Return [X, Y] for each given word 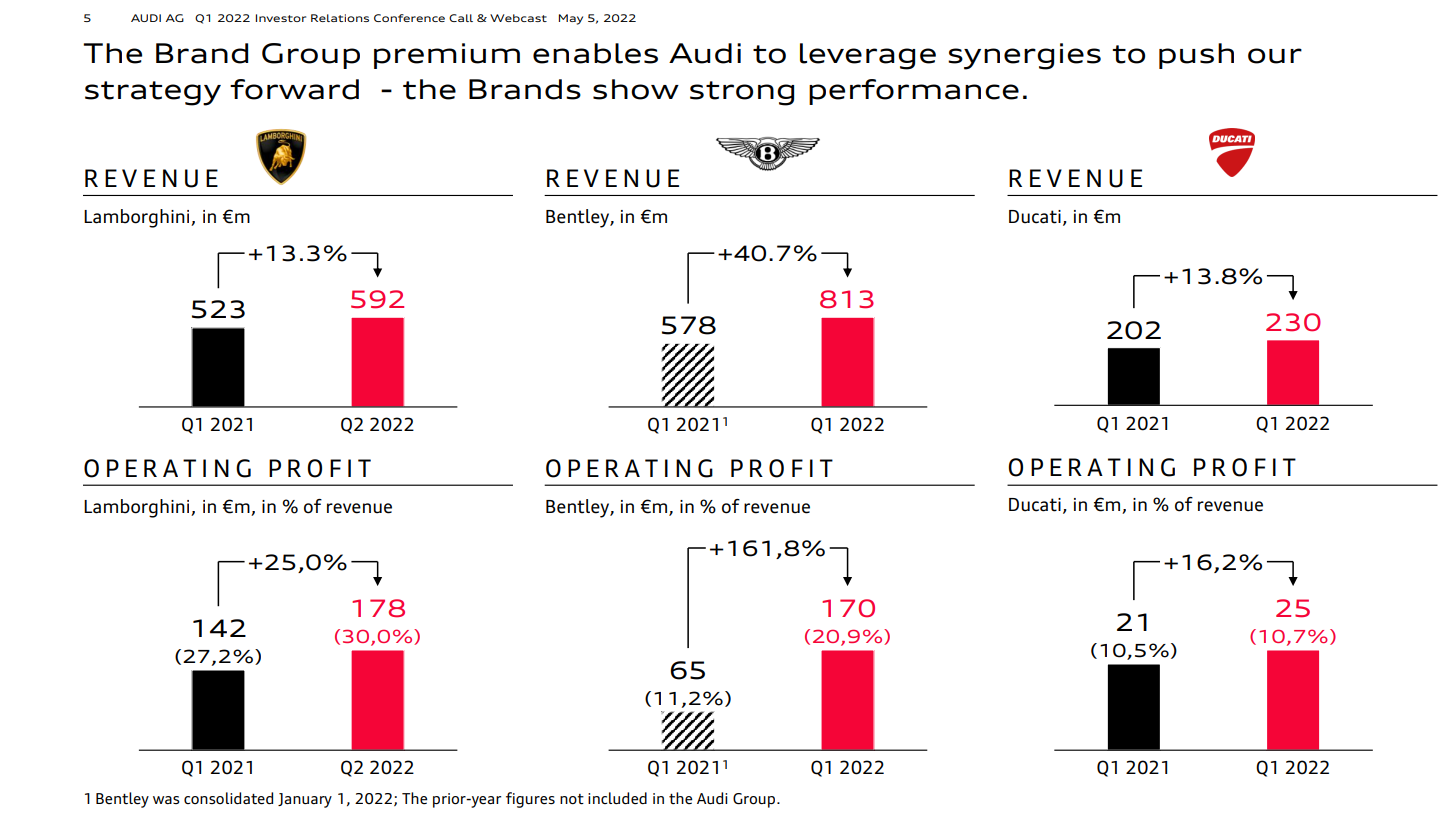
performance [914, 92]
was [166, 800]
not [572, 799]
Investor [281, 18]
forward [294, 89]
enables [595, 53]
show [636, 89]
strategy [153, 93]
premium [447, 56]
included [617, 798]
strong [742, 93]
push [1196, 56]
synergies [1024, 56]
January [305, 800]
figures [530, 800]
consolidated [228, 798]
